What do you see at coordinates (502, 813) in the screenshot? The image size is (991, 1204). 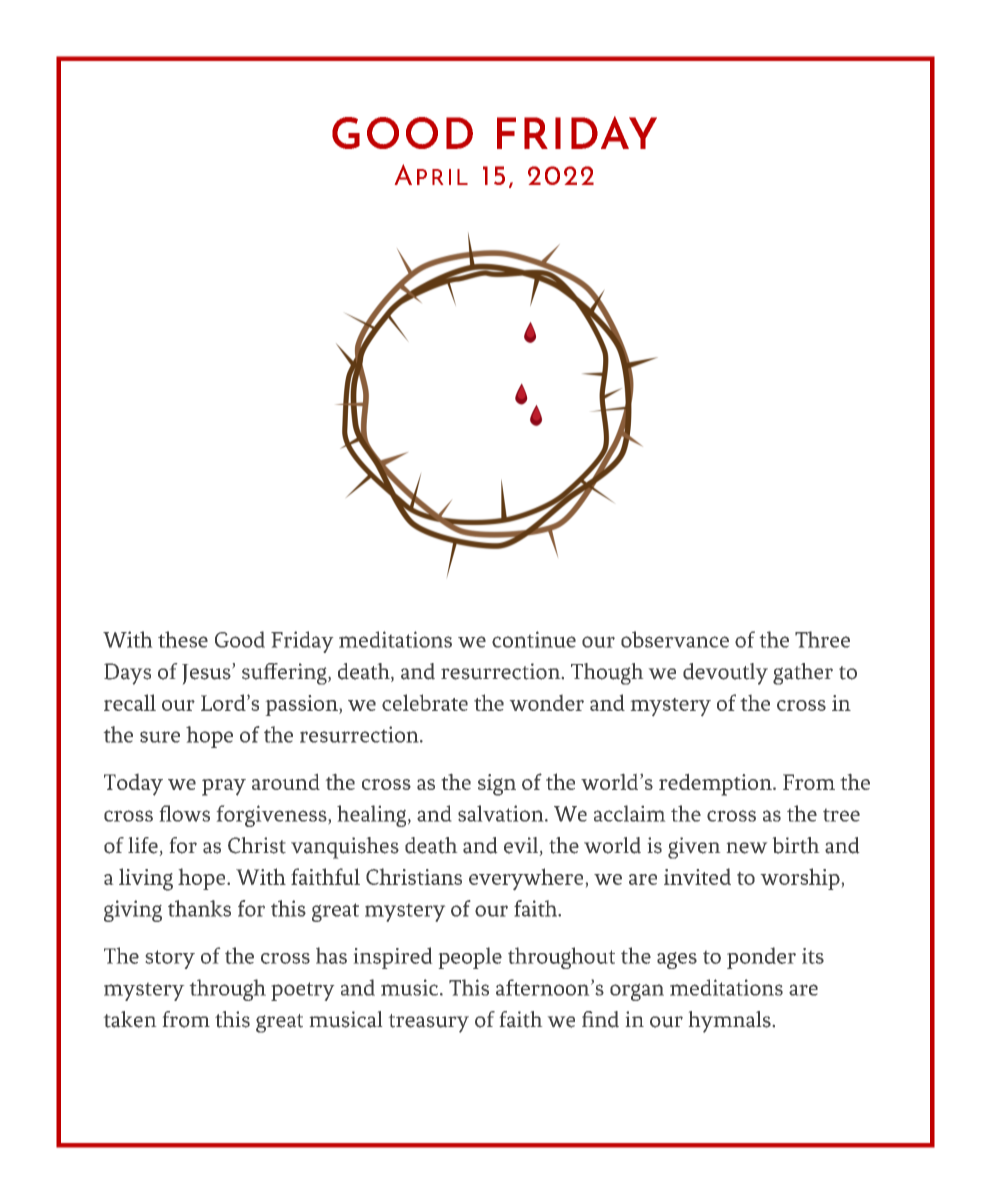 I see `salvation` at bounding box center [502, 813].
